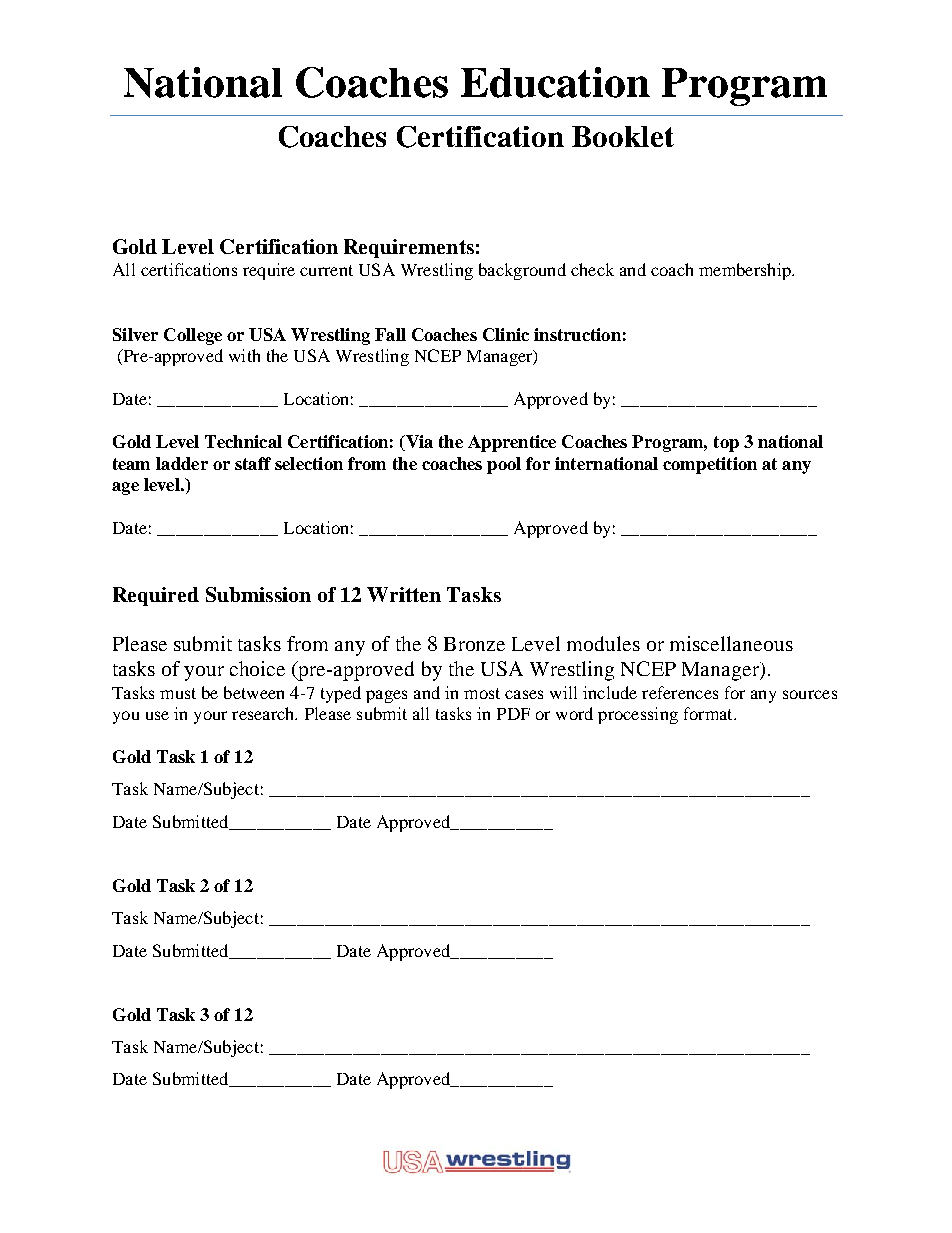 The width and height of the screenshot is (952, 1233). Describe the element at coordinates (710, 465) in the screenshot. I see `competition` at that location.
